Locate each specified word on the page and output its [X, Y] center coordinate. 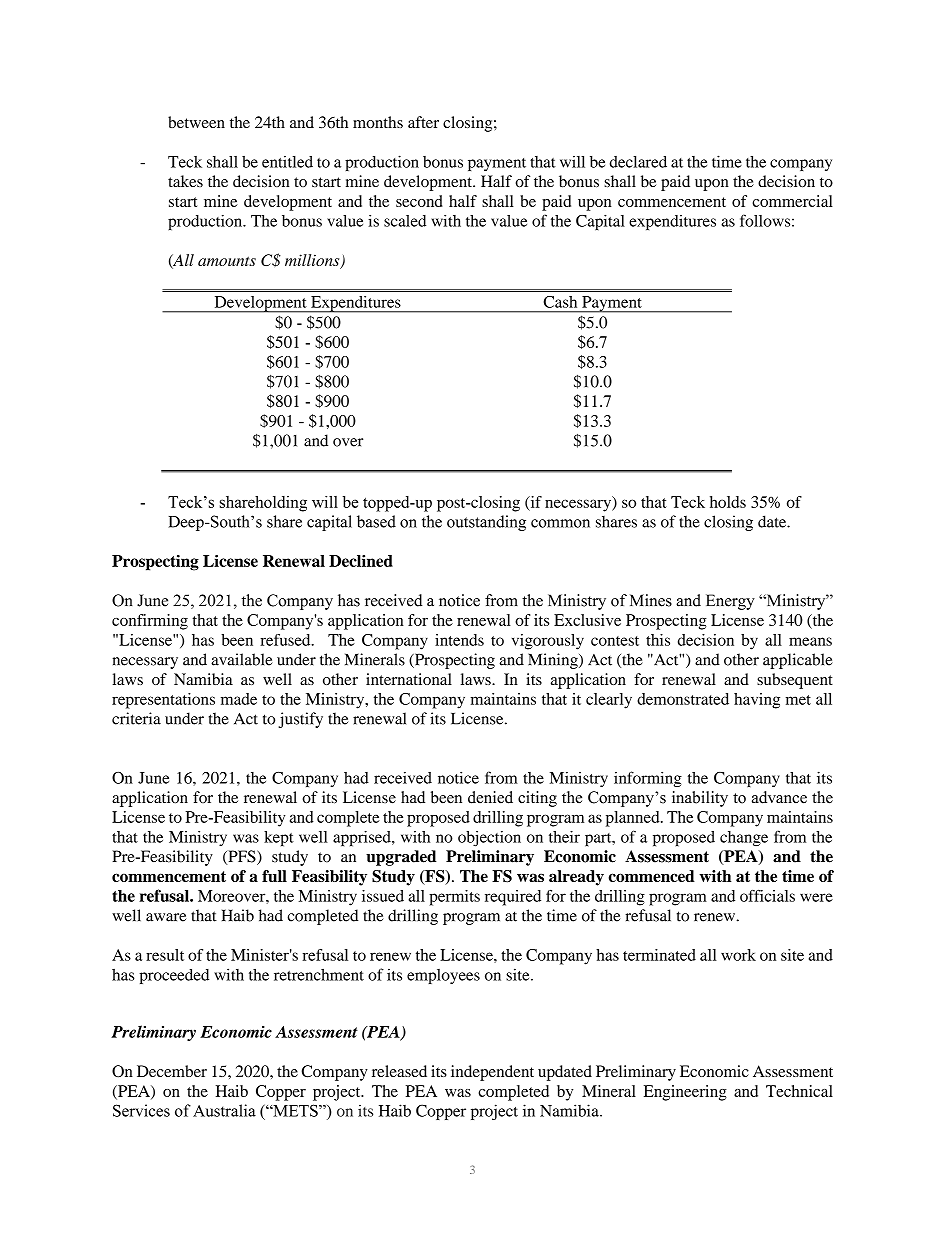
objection [489, 838]
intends [459, 640]
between [196, 122]
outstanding [486, 523]
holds [728, 502]
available [242, 659]
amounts [227, 261]
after [423, 122]
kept [279, 839]
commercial [792, 201]
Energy [730, 602]
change [744, 839]
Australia [224, 1110]
